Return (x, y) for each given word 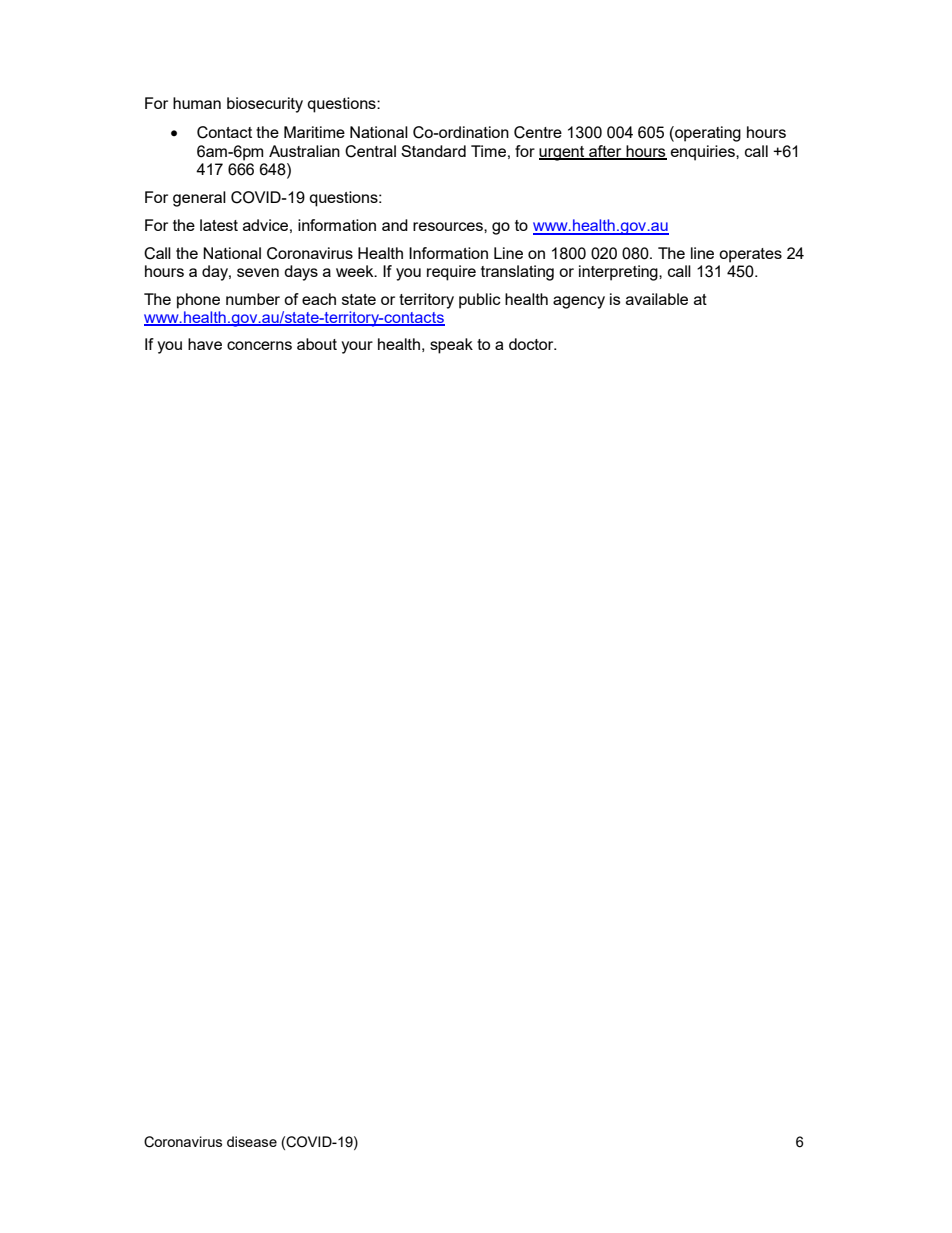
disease (252, 1141)
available (657, 299)
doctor (532, 344)
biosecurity (265, 105)
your (357, 347)
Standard (433, 151)
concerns (259, 345)
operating (707, 134)
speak (451, 346)
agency (579, 302)
